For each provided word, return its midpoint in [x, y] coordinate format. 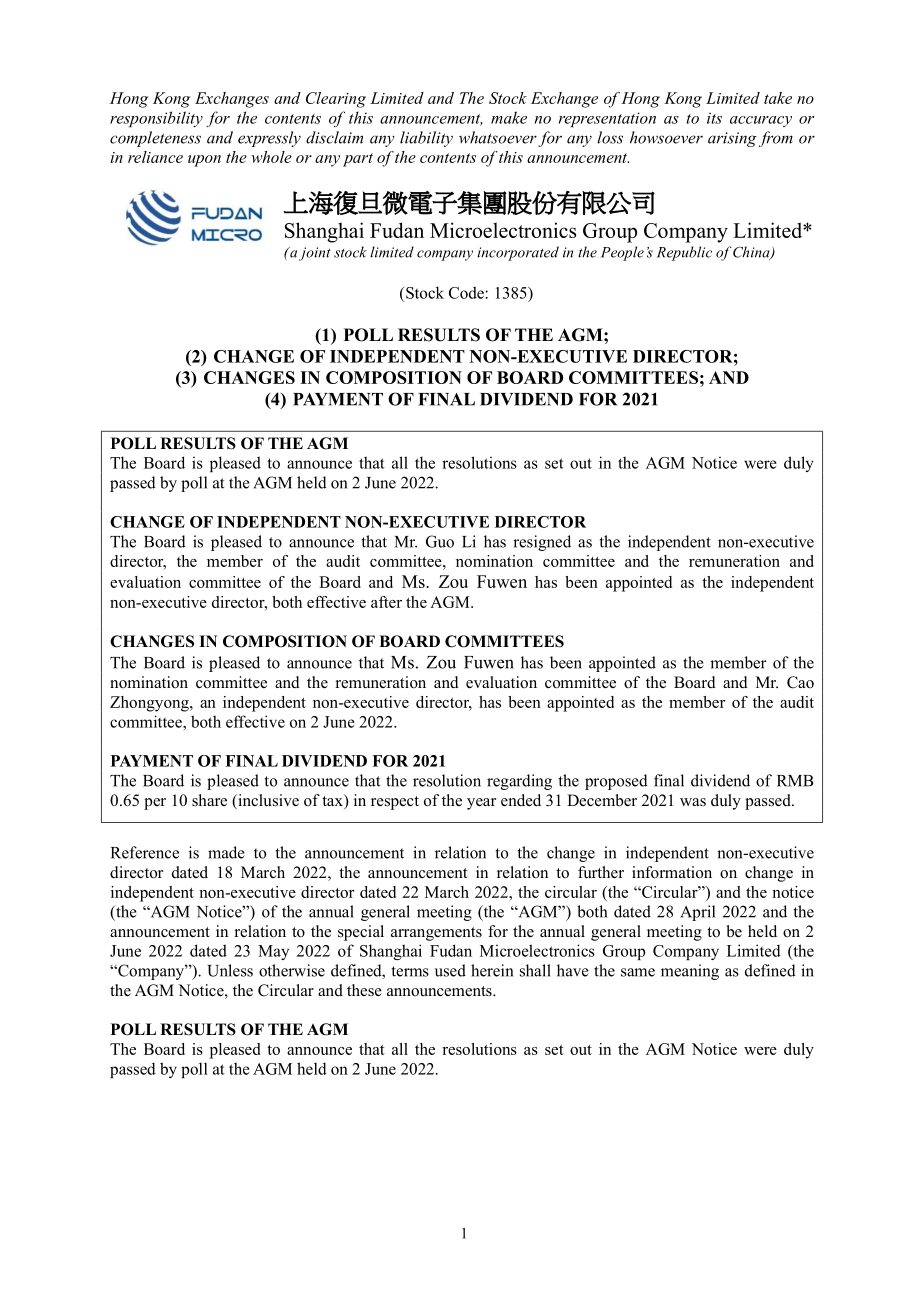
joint [315, 254]
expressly [269, 139]
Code [467, 292]
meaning [690, 972]
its [714, 118]
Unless [230, 970]
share [209, 800]
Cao [800, 682]
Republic [684, 253]
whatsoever [498, 137]
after [386, 602]
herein [492, 970]
